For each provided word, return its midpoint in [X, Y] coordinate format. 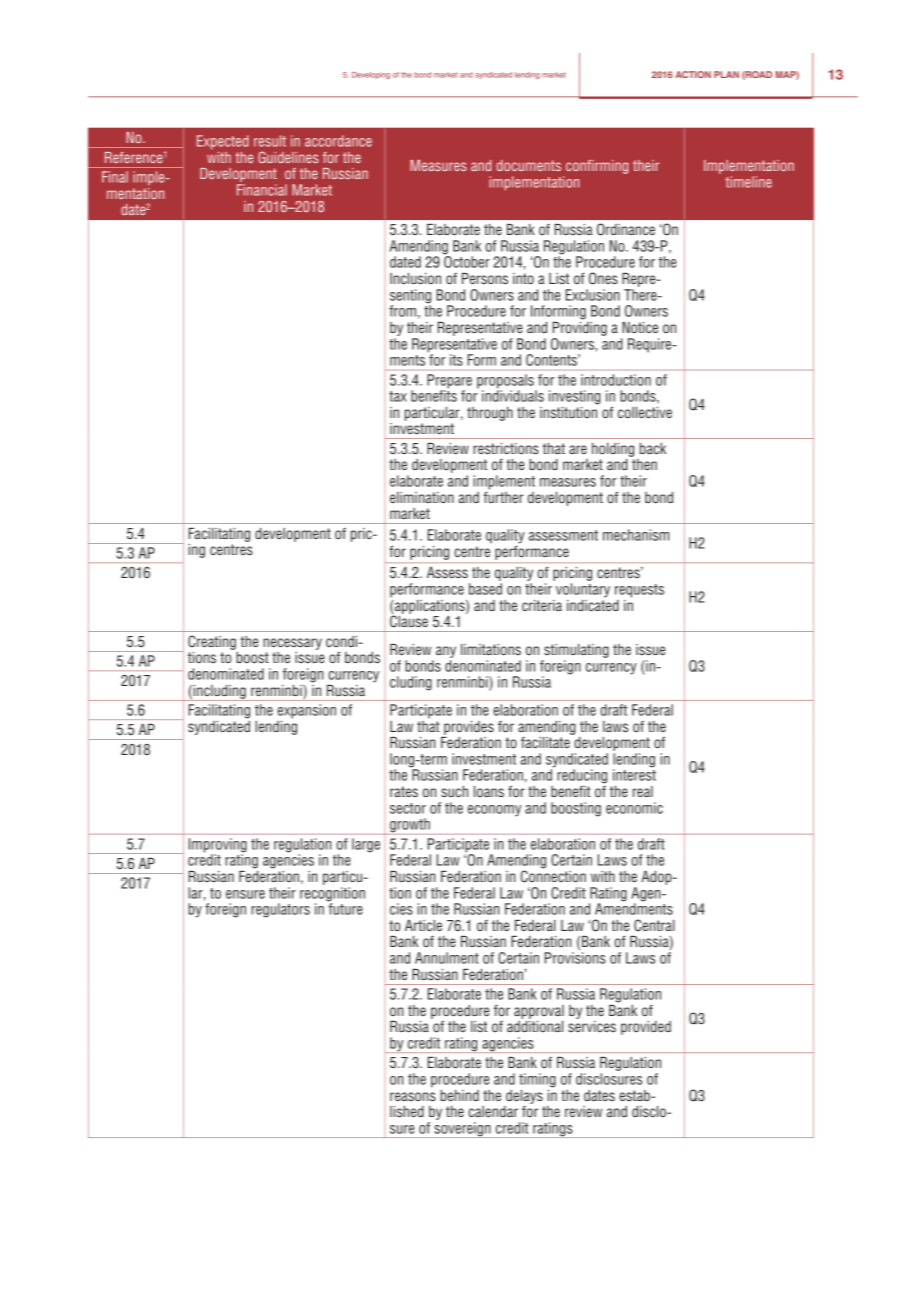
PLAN [726, 74]
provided [646, 1028]
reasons [413, 1097]
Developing [371, 75]
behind [459, 1095]
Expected [223, 142]
